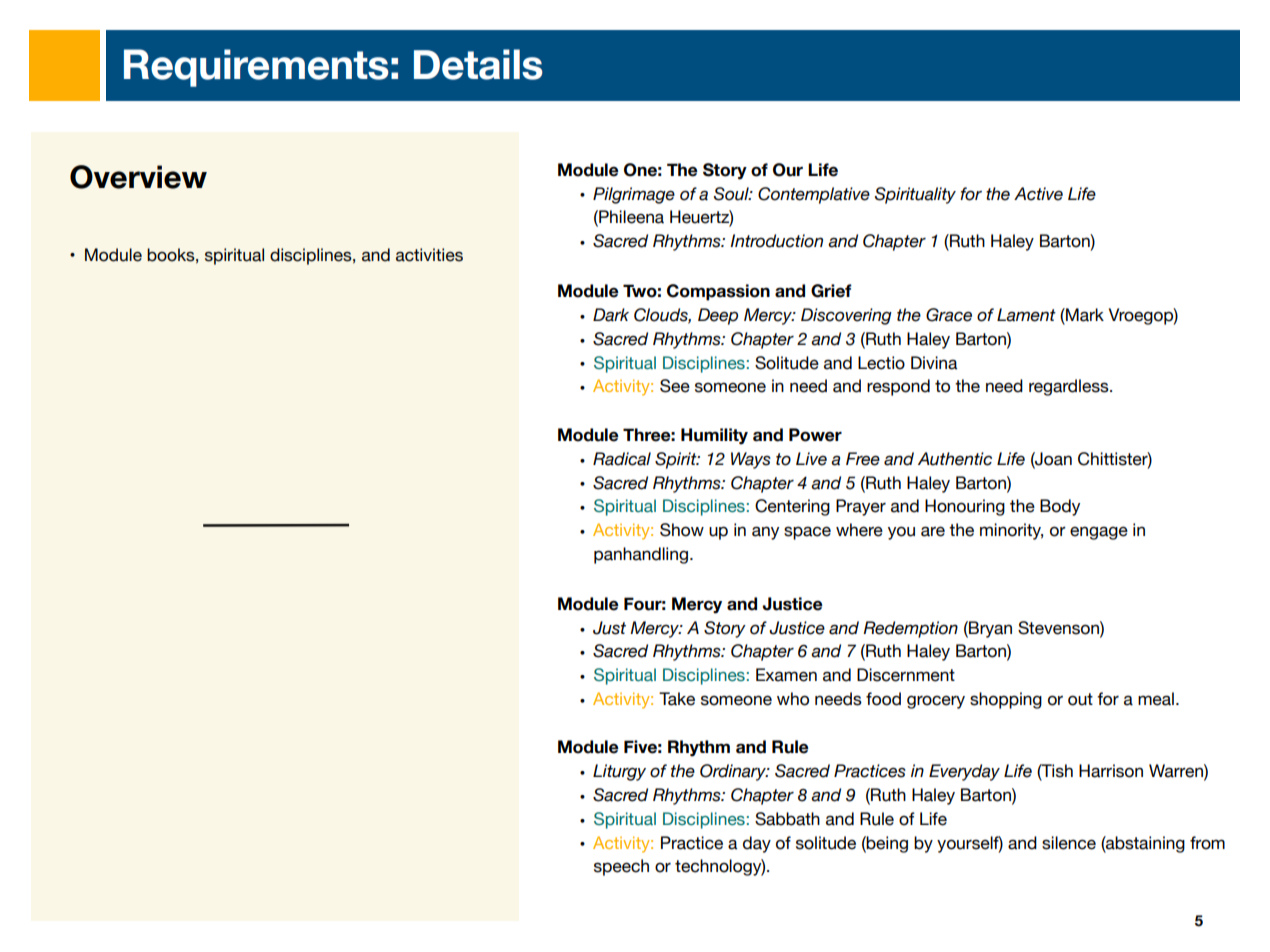 The width and height of the screenshot is (1270, 952). What do you see at coordinates (1069, 843) in the screenshot?
I see `silence` at bounding box center [1069, 843].
